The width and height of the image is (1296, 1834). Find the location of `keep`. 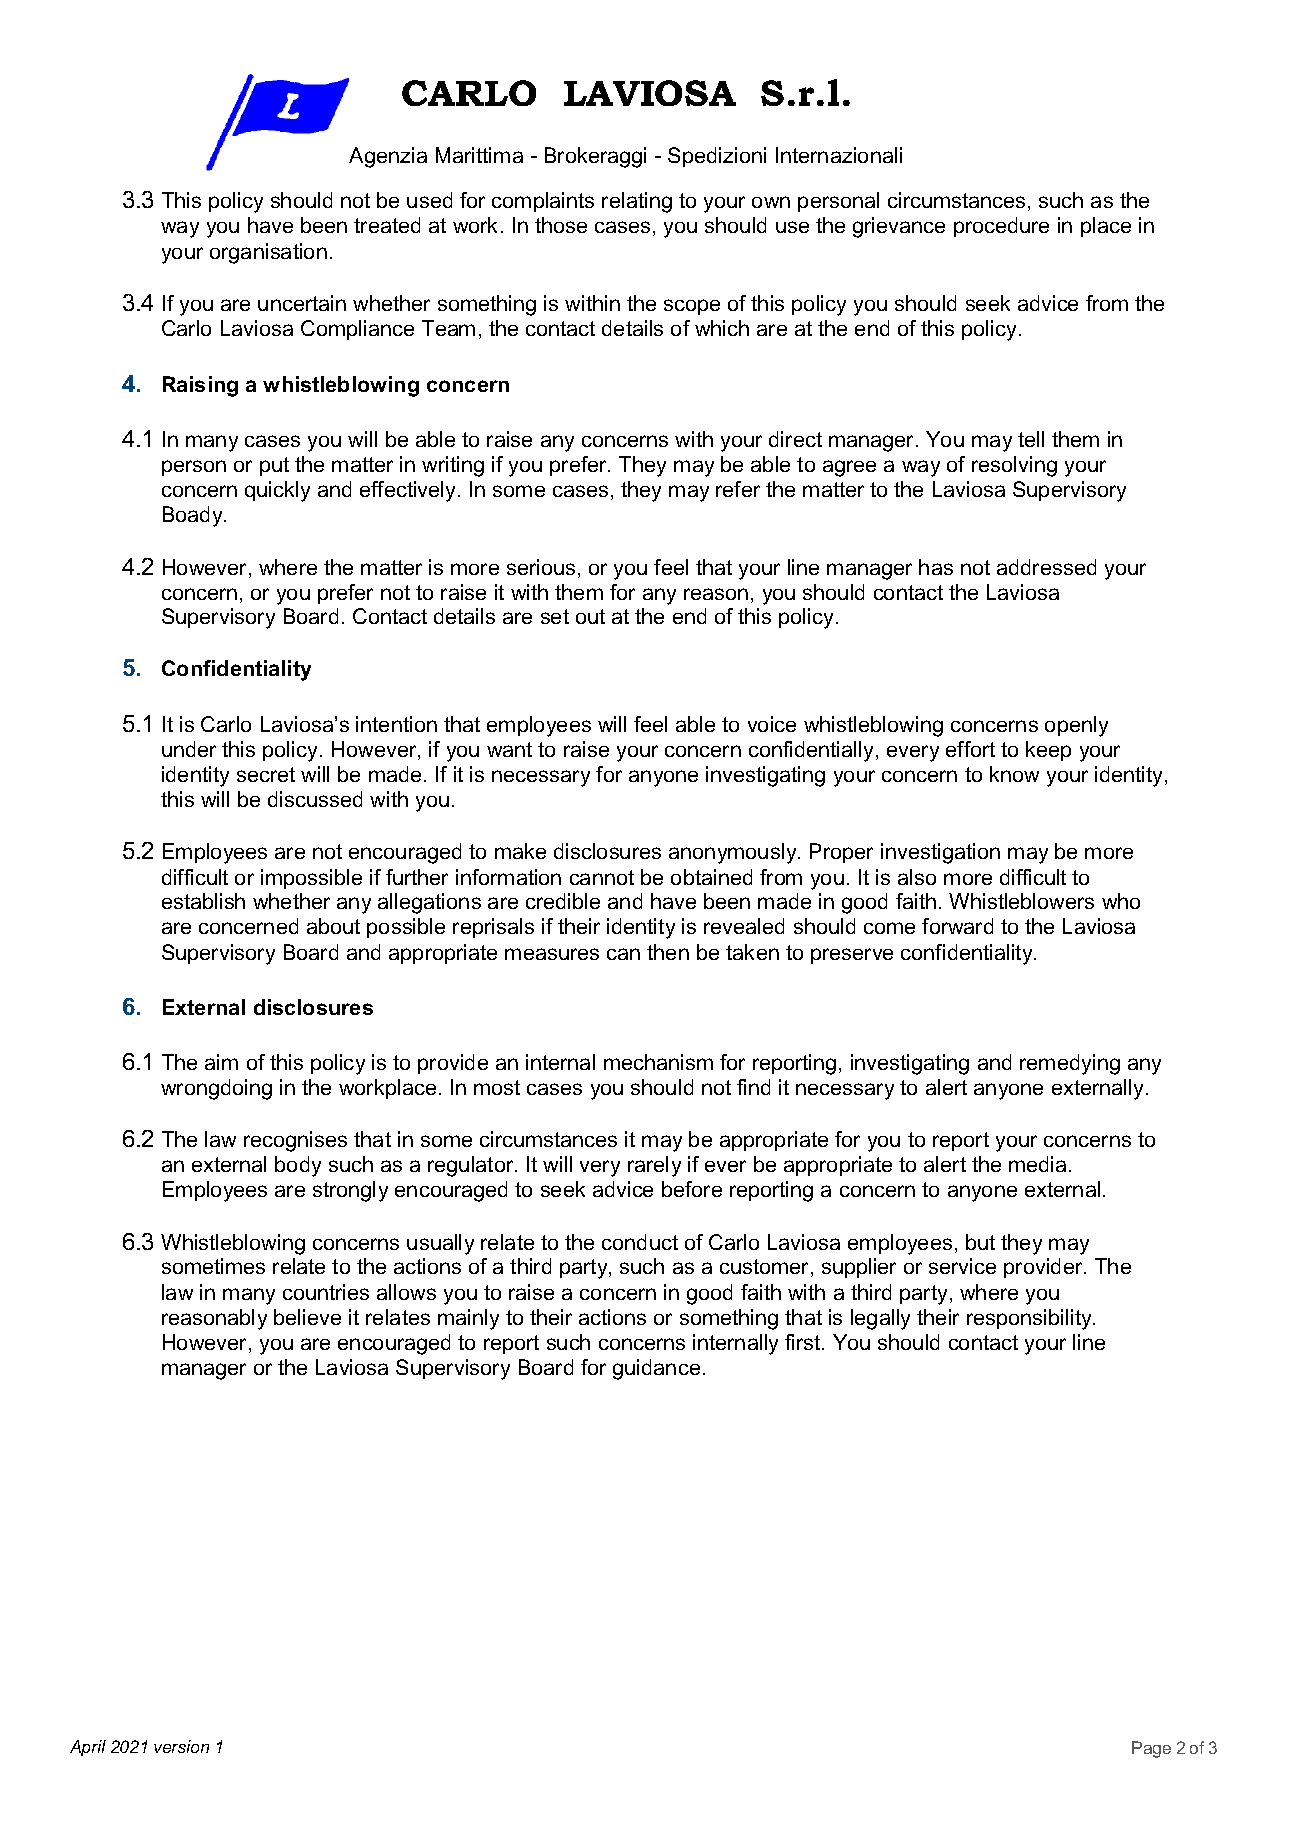

keep is located at coordinates (1048, 751).
